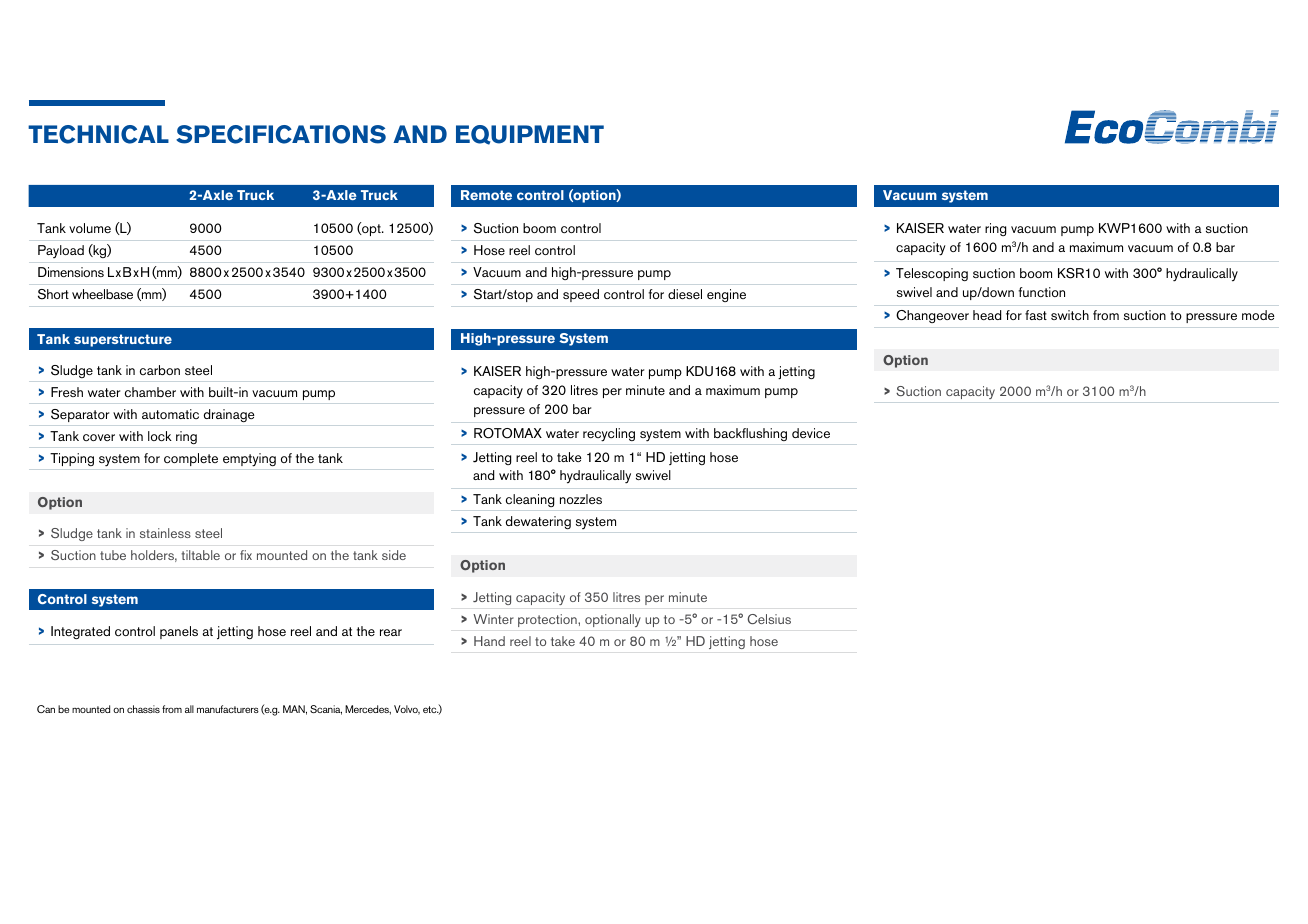  What do you see at coordinates (281, 134) in the screenshot?
I see `SPECIFICATIONS` at bounding box center [281, 134].
